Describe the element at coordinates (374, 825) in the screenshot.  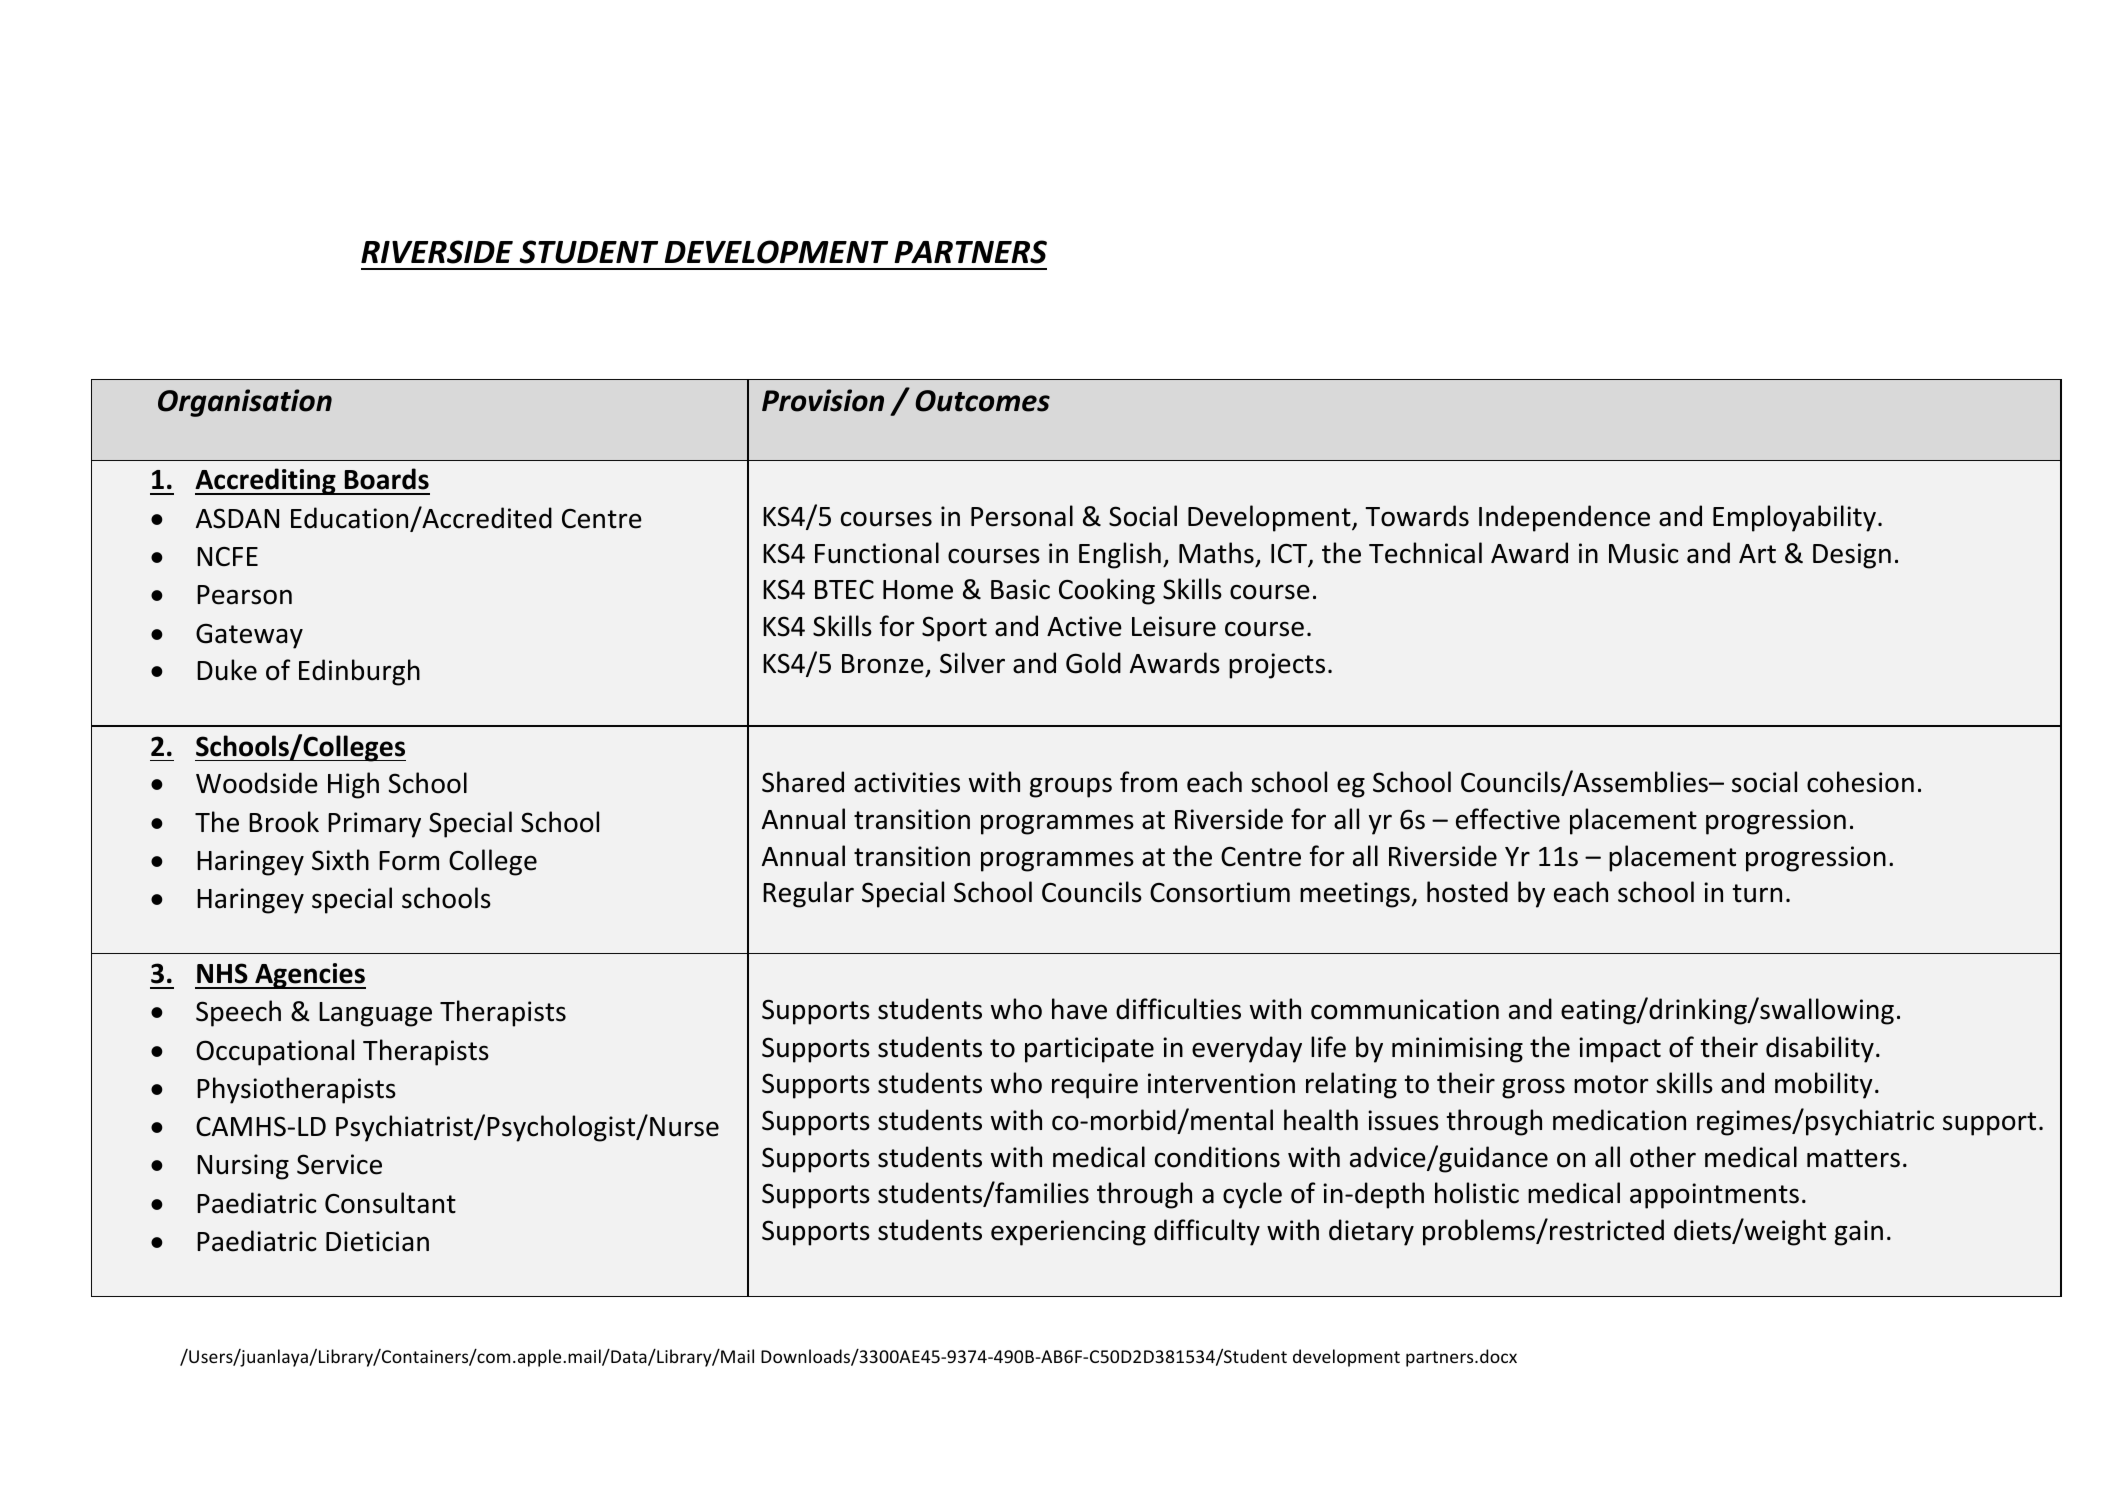
I see `Primary` at that location.
